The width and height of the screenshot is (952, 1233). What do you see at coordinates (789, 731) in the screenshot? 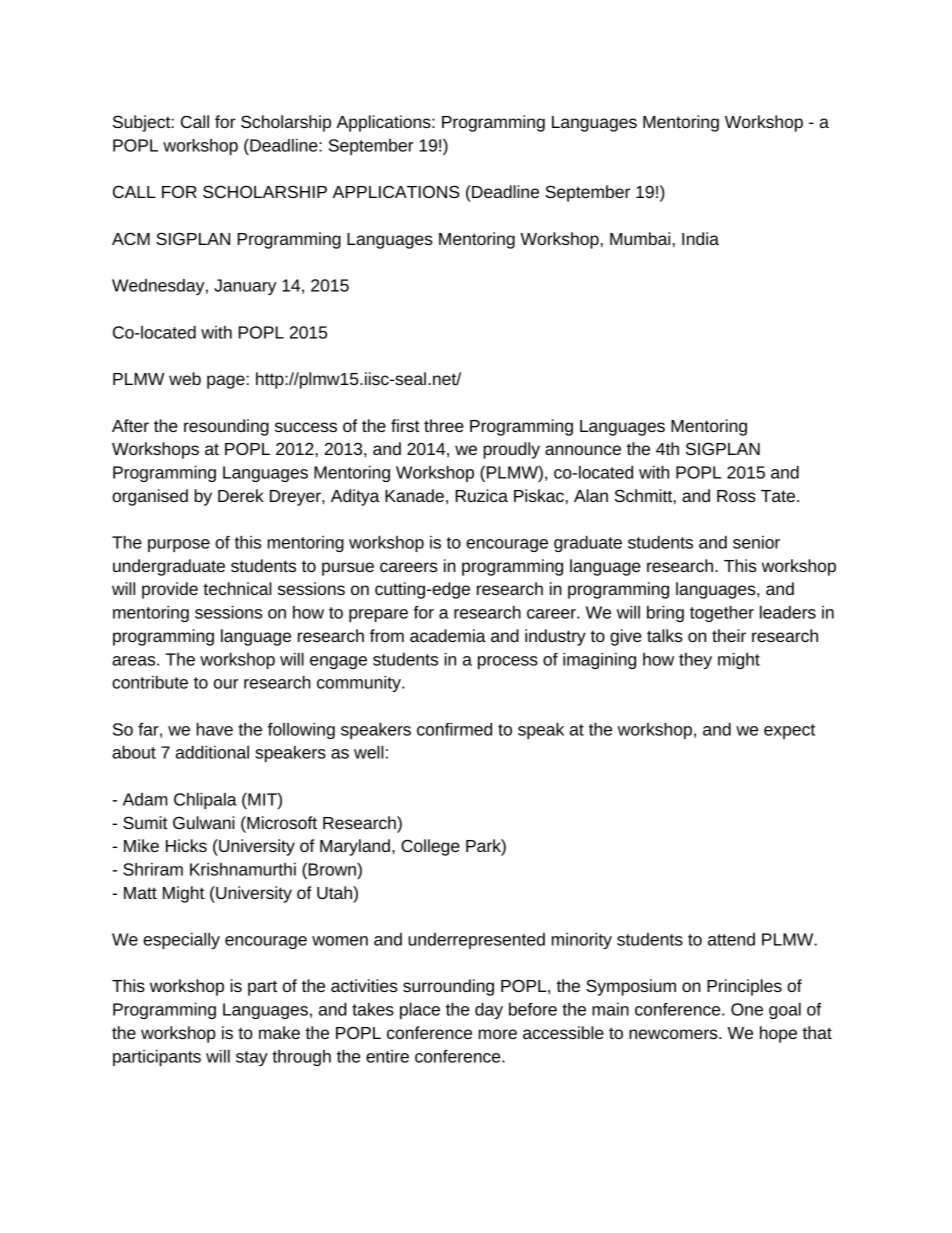
I see `expect` at bounding box center [789, 731].
